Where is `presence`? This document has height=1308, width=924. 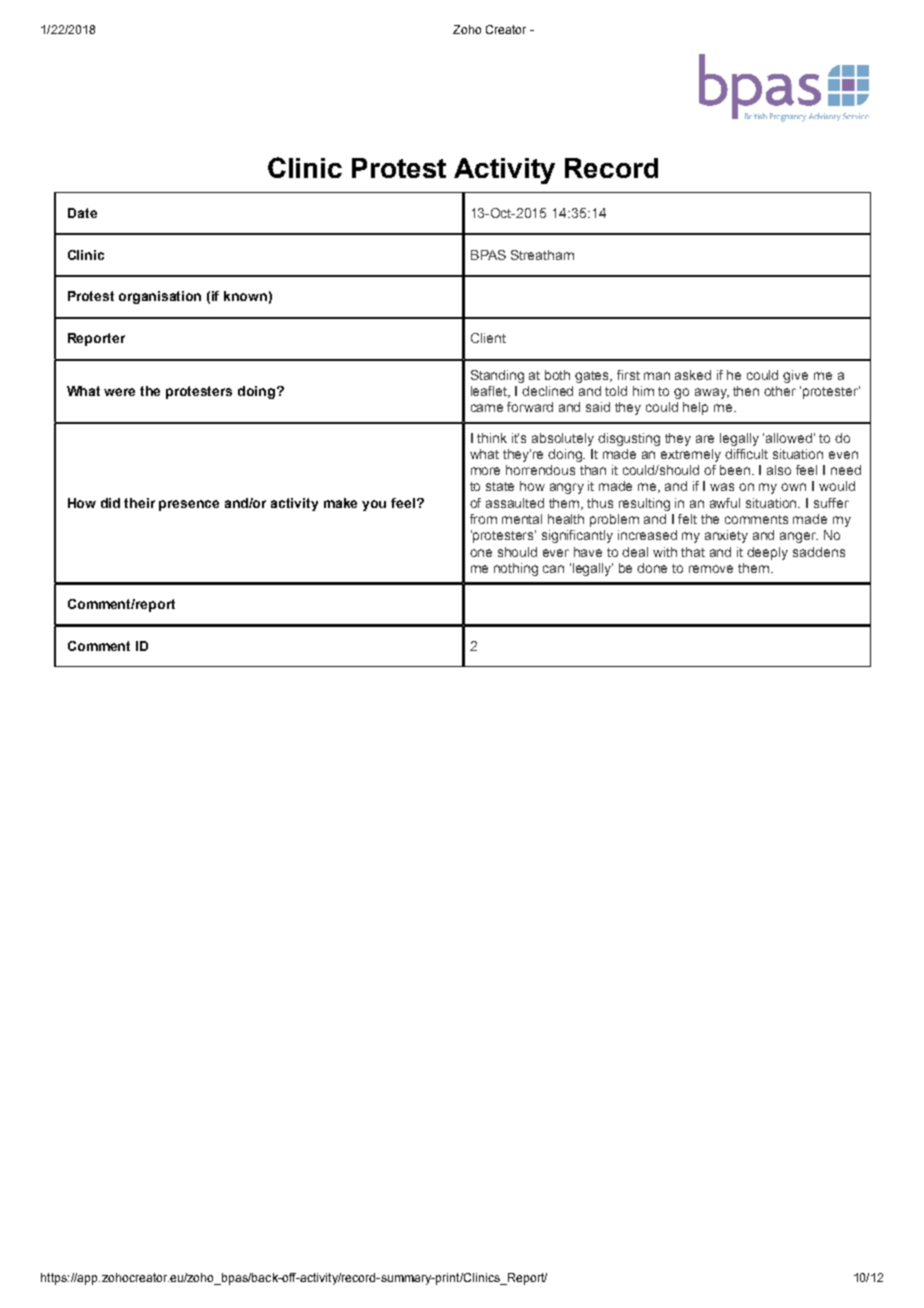 presence is located at coordinates (189, 505).
